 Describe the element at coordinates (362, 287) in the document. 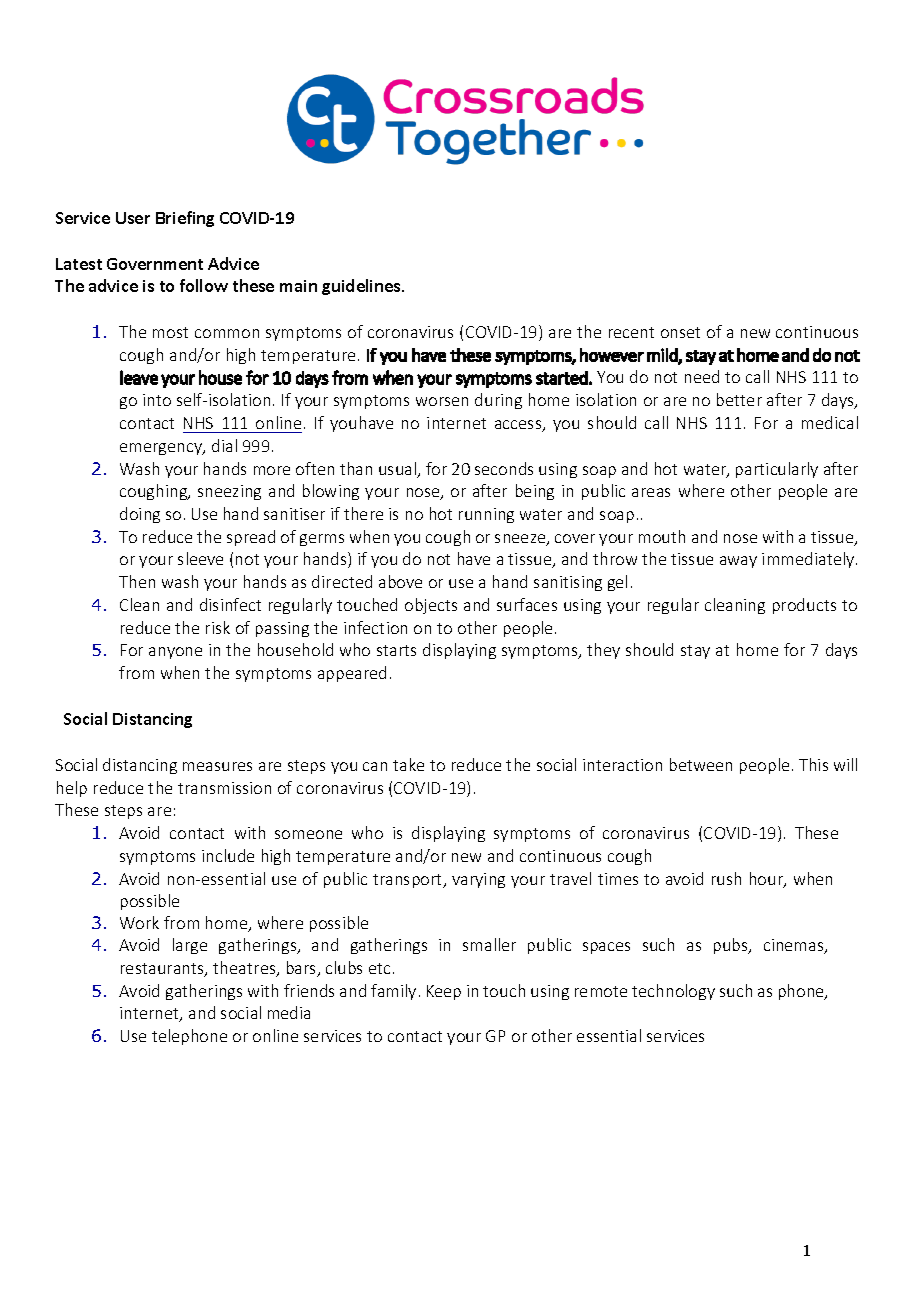

I see `guidelines` at that location.
